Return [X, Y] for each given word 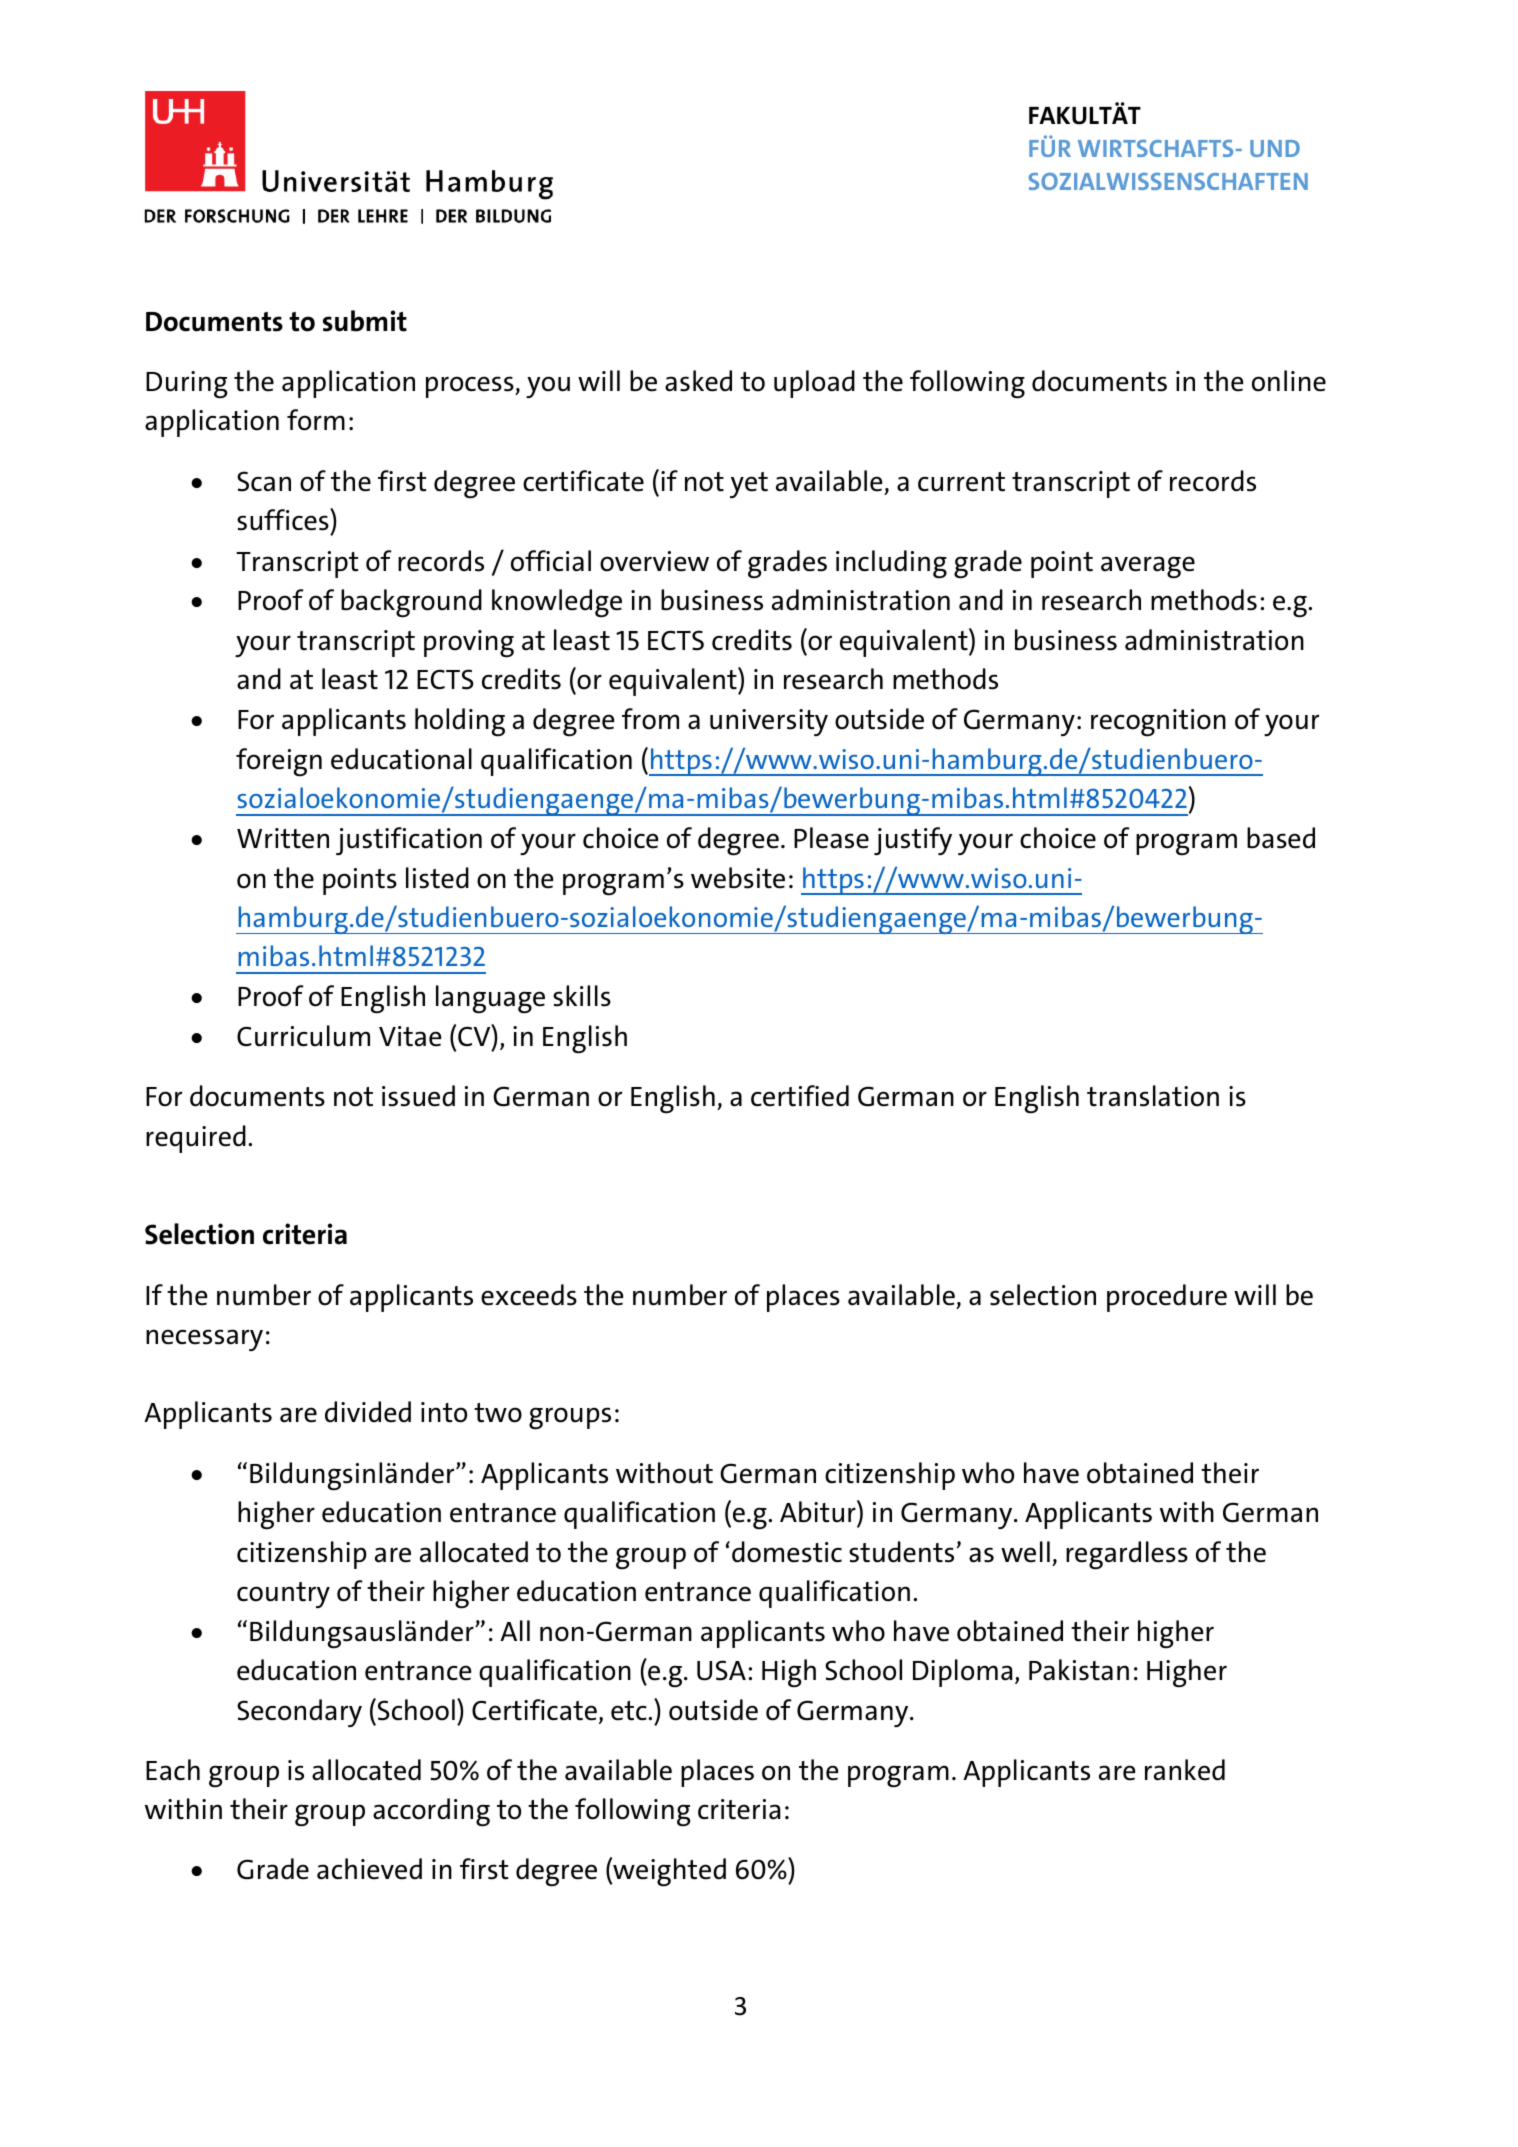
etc [630, 1711]
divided [368, 1412]
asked [698, 381]
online [1289, 381]
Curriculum [303, 1036]
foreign [279, 762]
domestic [787, 1552]
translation [1153, 1096]
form [316, 420]
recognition [1158, 723]
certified [800, 1096]
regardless [1127, 1555]
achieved [369, 1869]
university [769, 722]
